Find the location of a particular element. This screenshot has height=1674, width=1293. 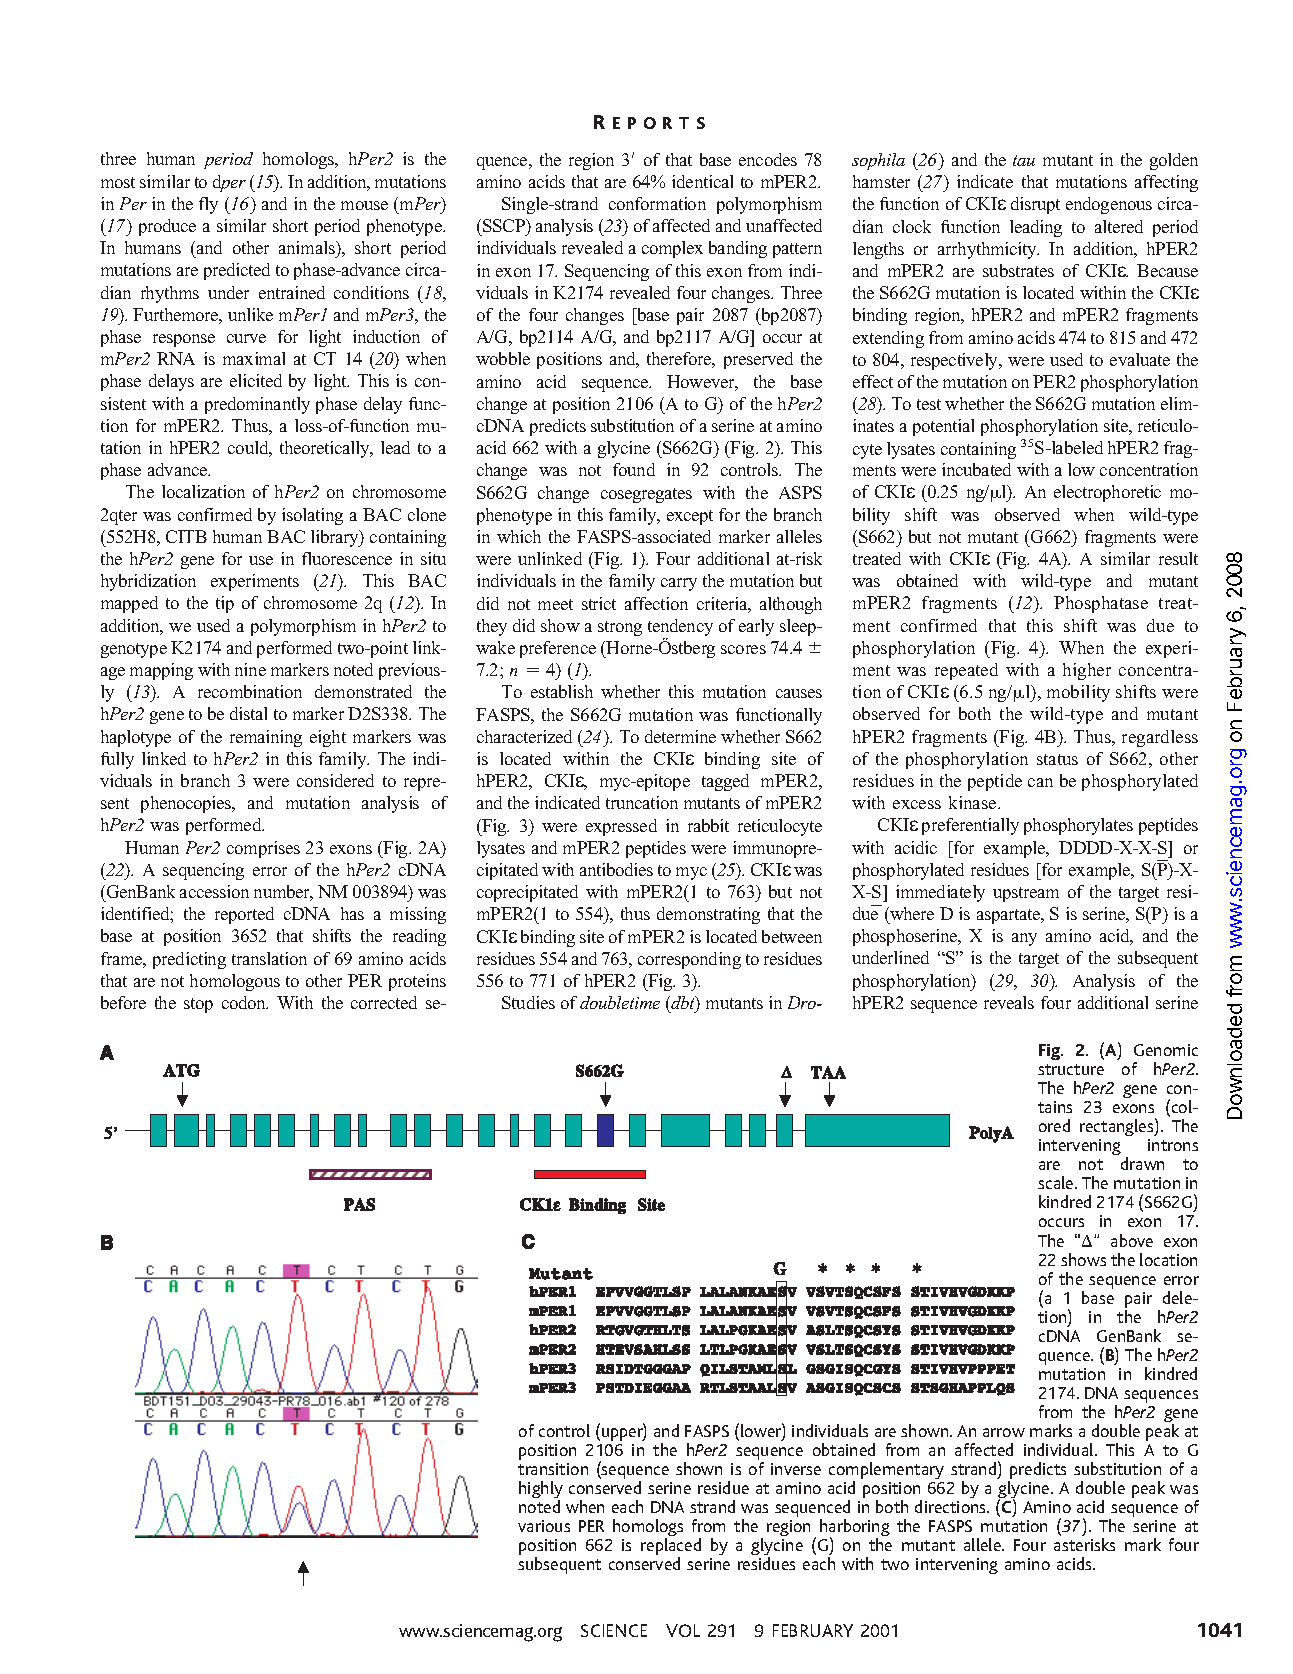

replaced is located at coordinates (671, 1548).
